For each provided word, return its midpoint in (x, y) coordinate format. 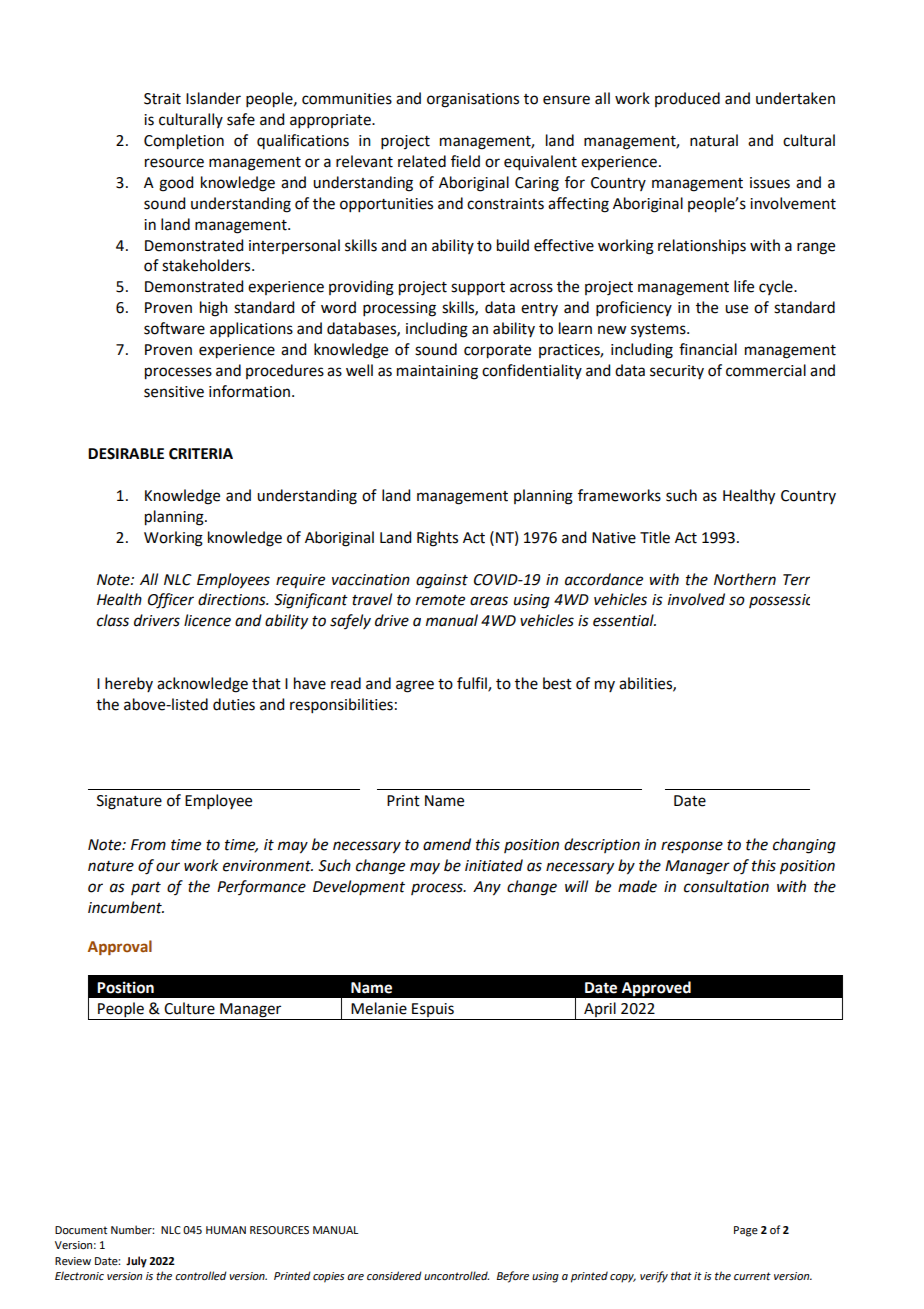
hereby (129, 684)
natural (714, 140)
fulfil (473, 684)
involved (696, 599)
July (136, 1262)
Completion (184, 142)
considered (394, 1276)
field (465, 161)
